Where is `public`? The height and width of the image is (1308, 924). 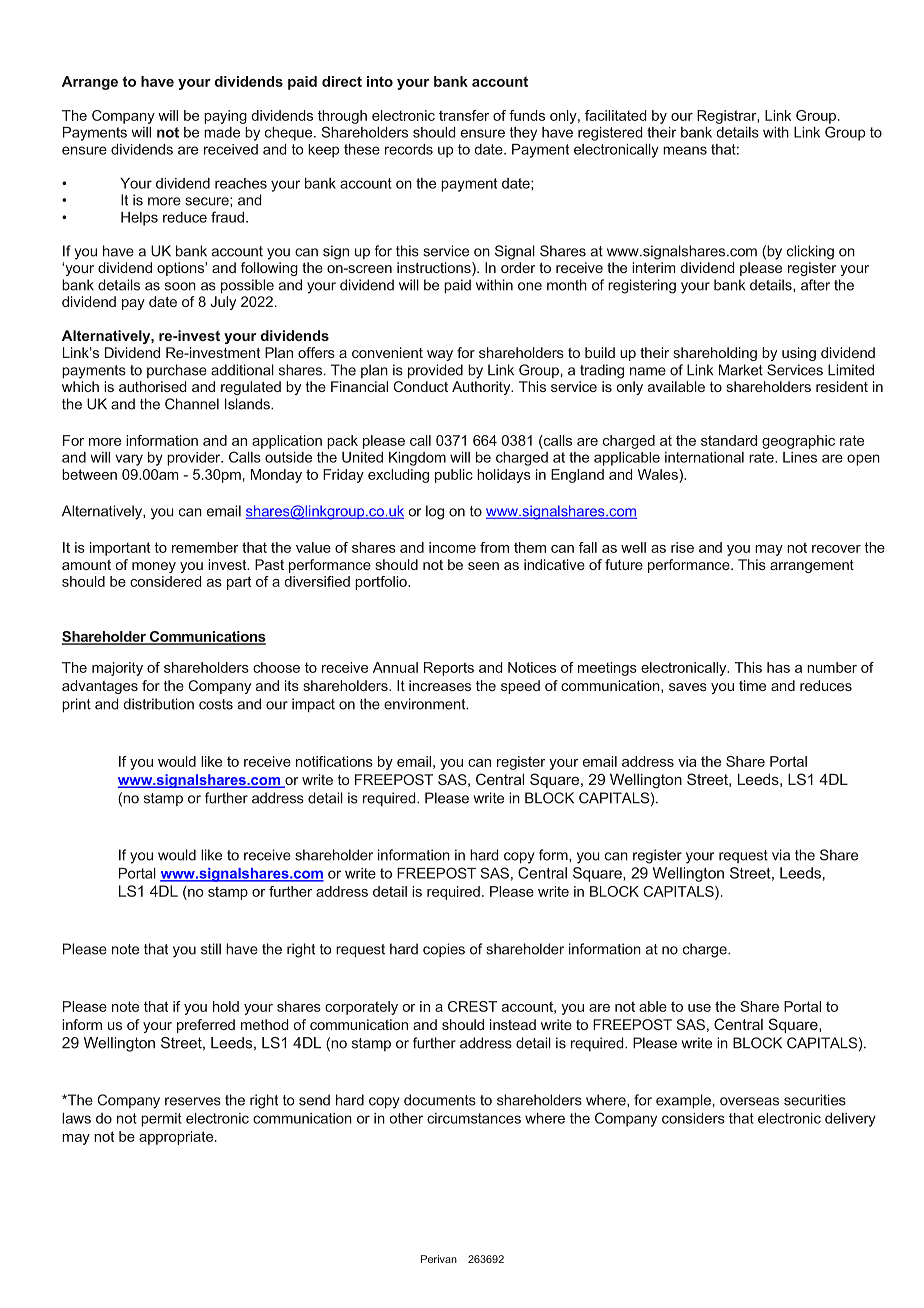 public is located at coordinates (454, 476).
